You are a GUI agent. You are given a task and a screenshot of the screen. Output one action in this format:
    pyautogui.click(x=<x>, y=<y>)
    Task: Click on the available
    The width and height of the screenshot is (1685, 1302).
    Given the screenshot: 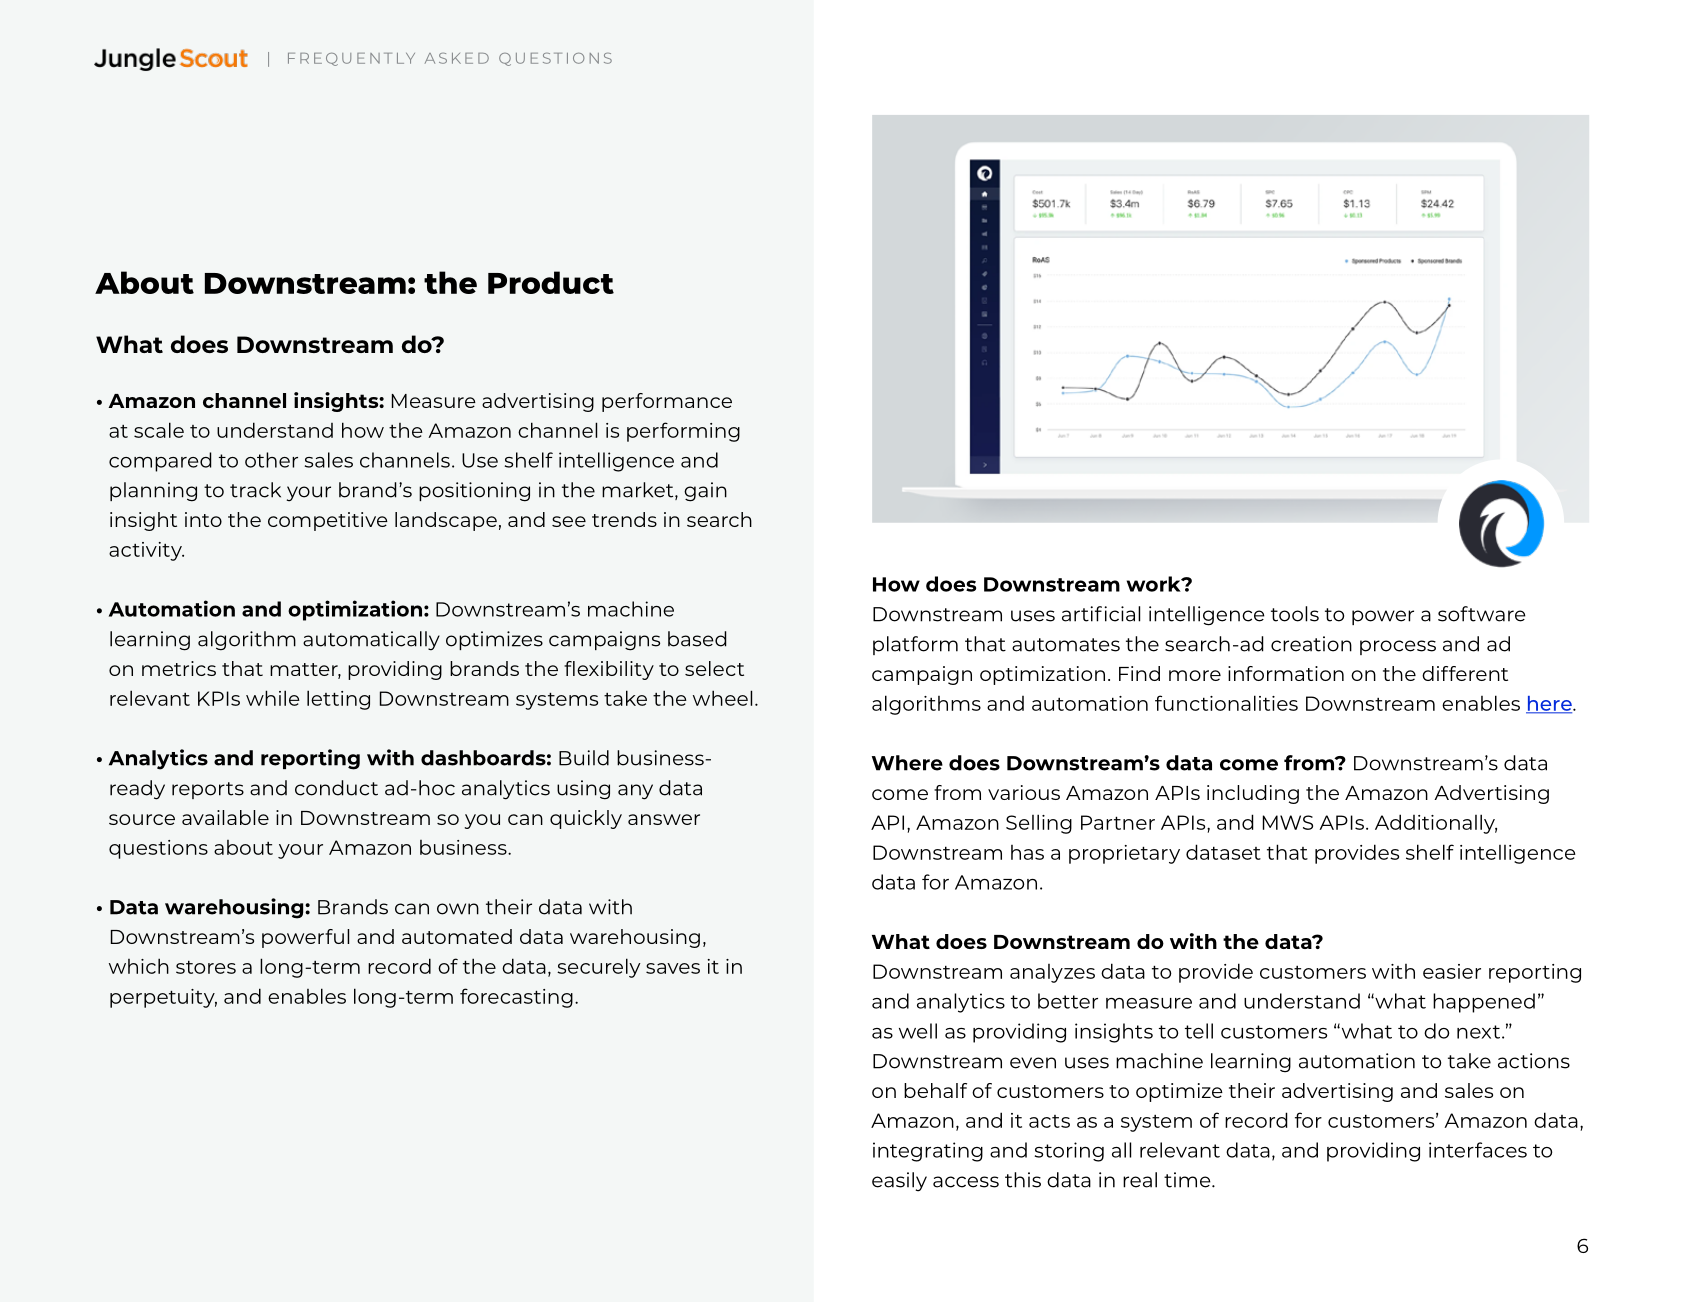 What is the action you would take?
    pyautogui.click(x=225, y=817)
